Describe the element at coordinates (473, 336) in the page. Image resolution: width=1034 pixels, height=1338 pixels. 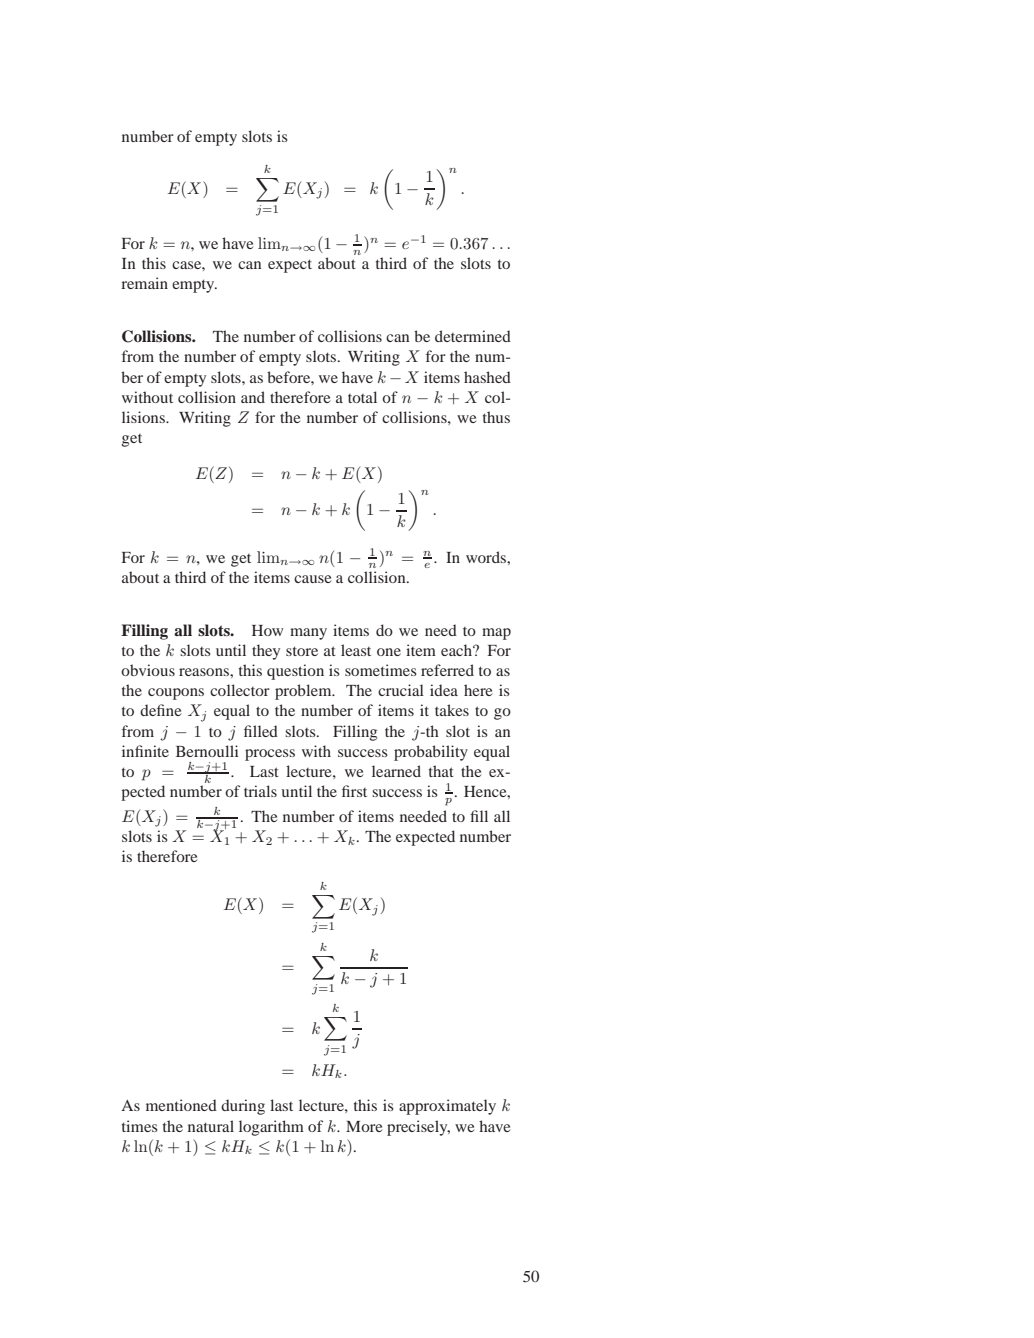
I see `determined` at that location.
